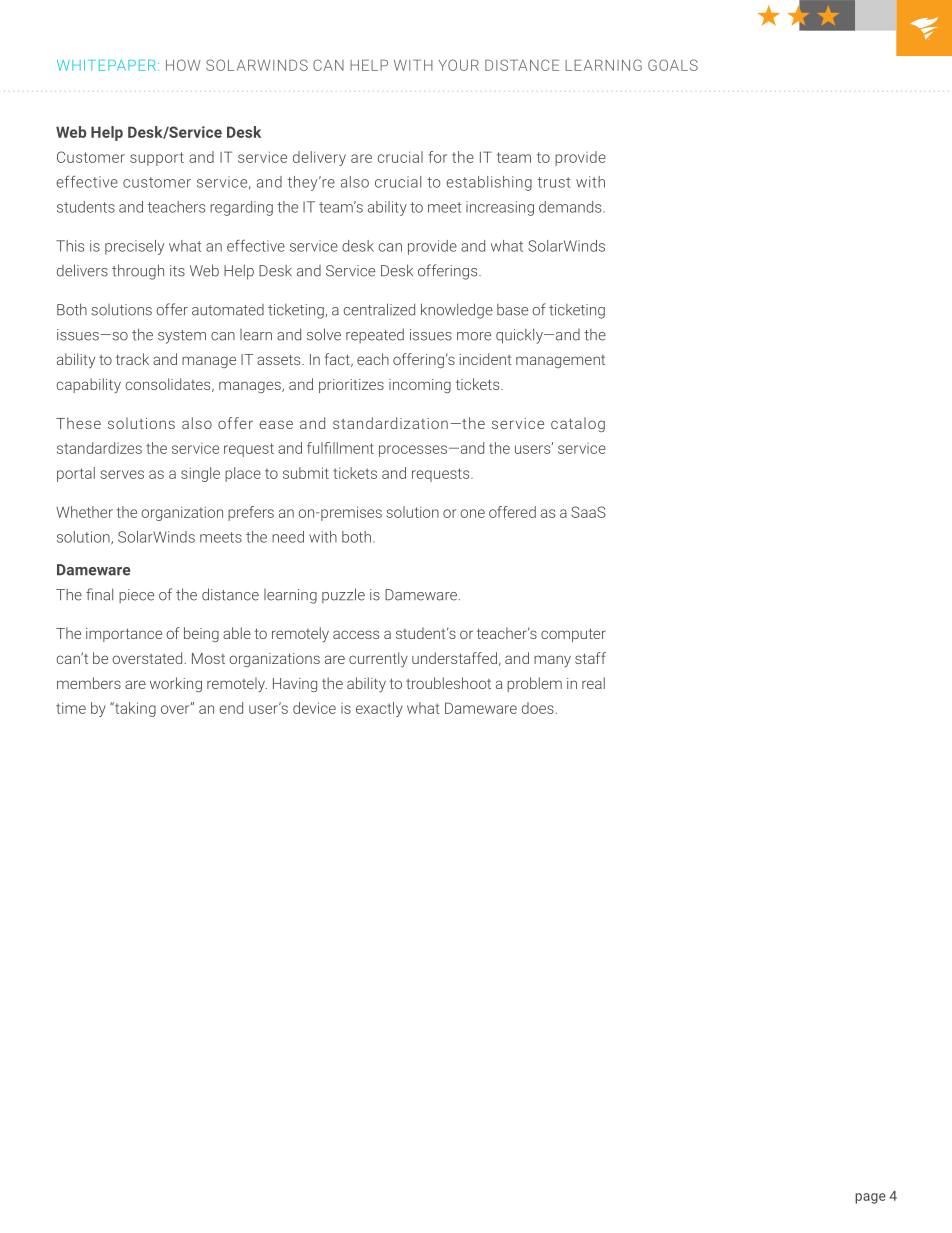 Image resolution: width=952 pixels, height=1233 pixels. What do you see at coordinates (673, 65) in the page?
I see `GOALS` at bounding box center [673, 65].
